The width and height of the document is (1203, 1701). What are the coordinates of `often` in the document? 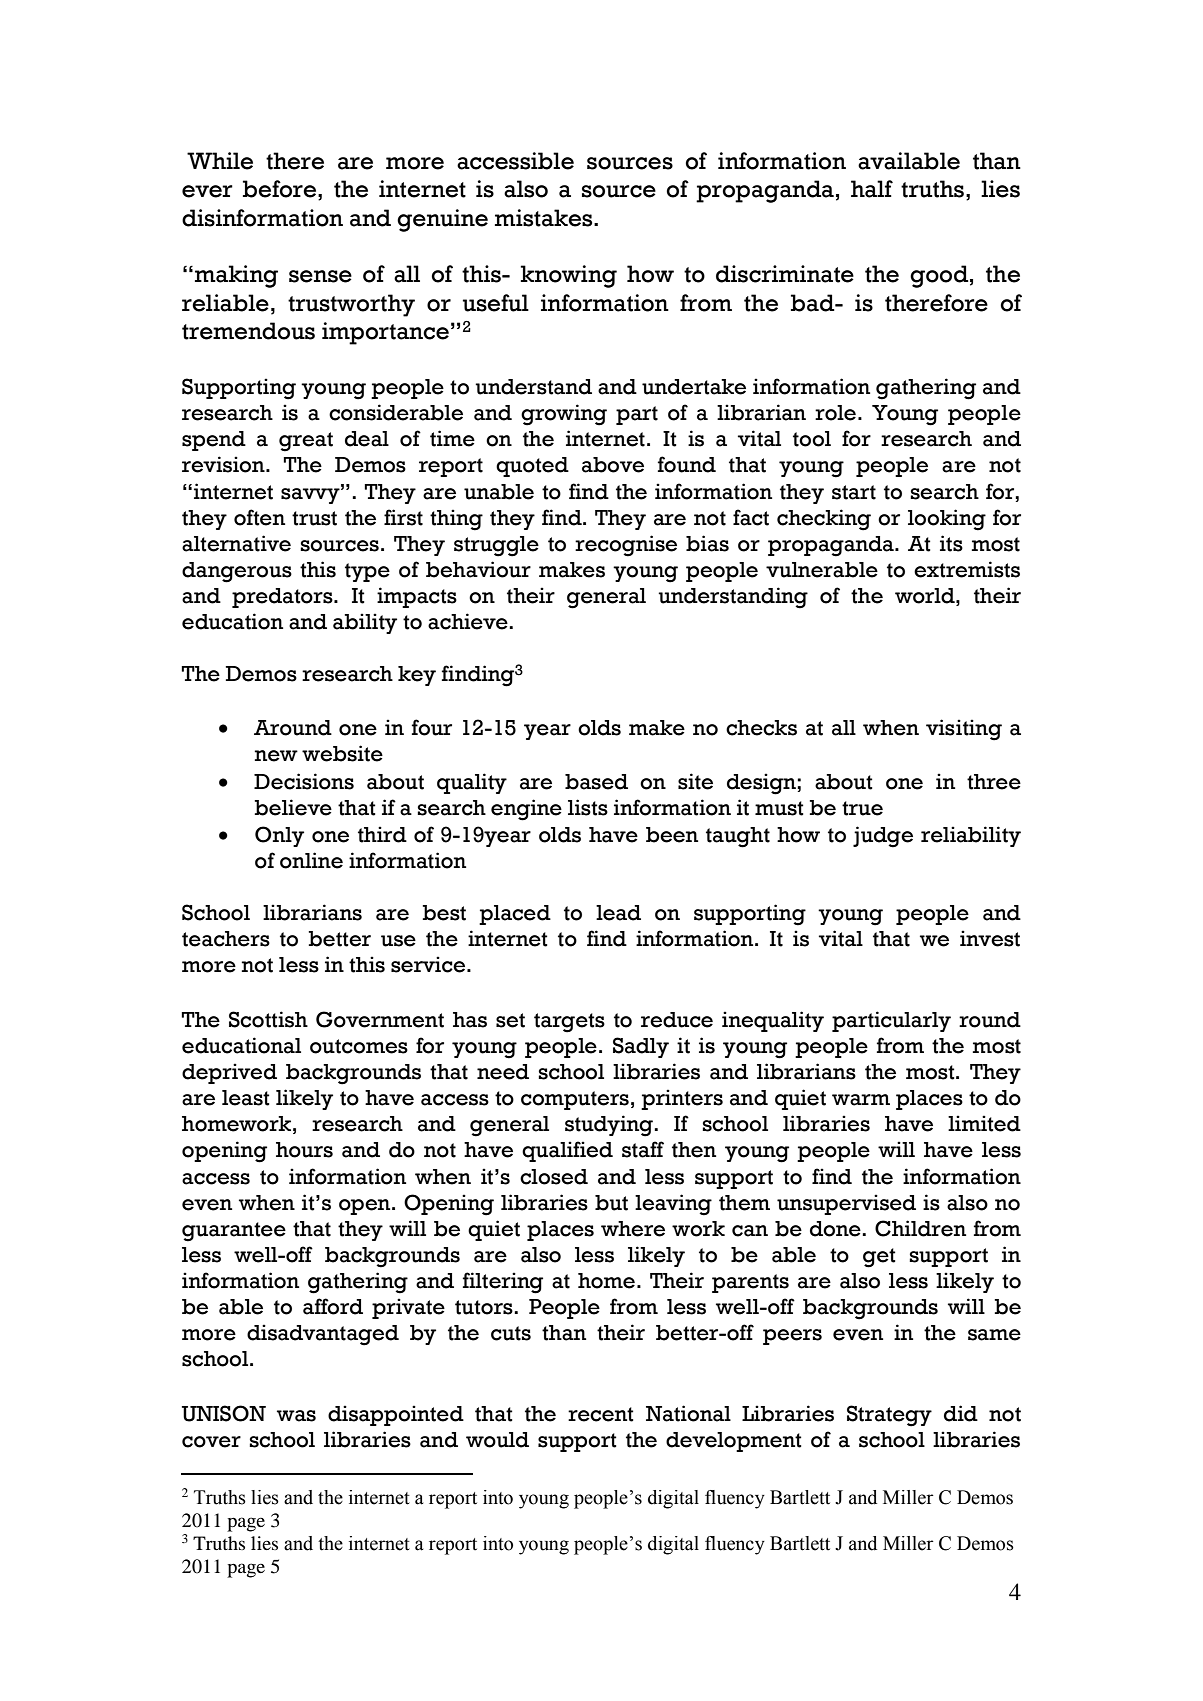 It's located at (259, 517).
